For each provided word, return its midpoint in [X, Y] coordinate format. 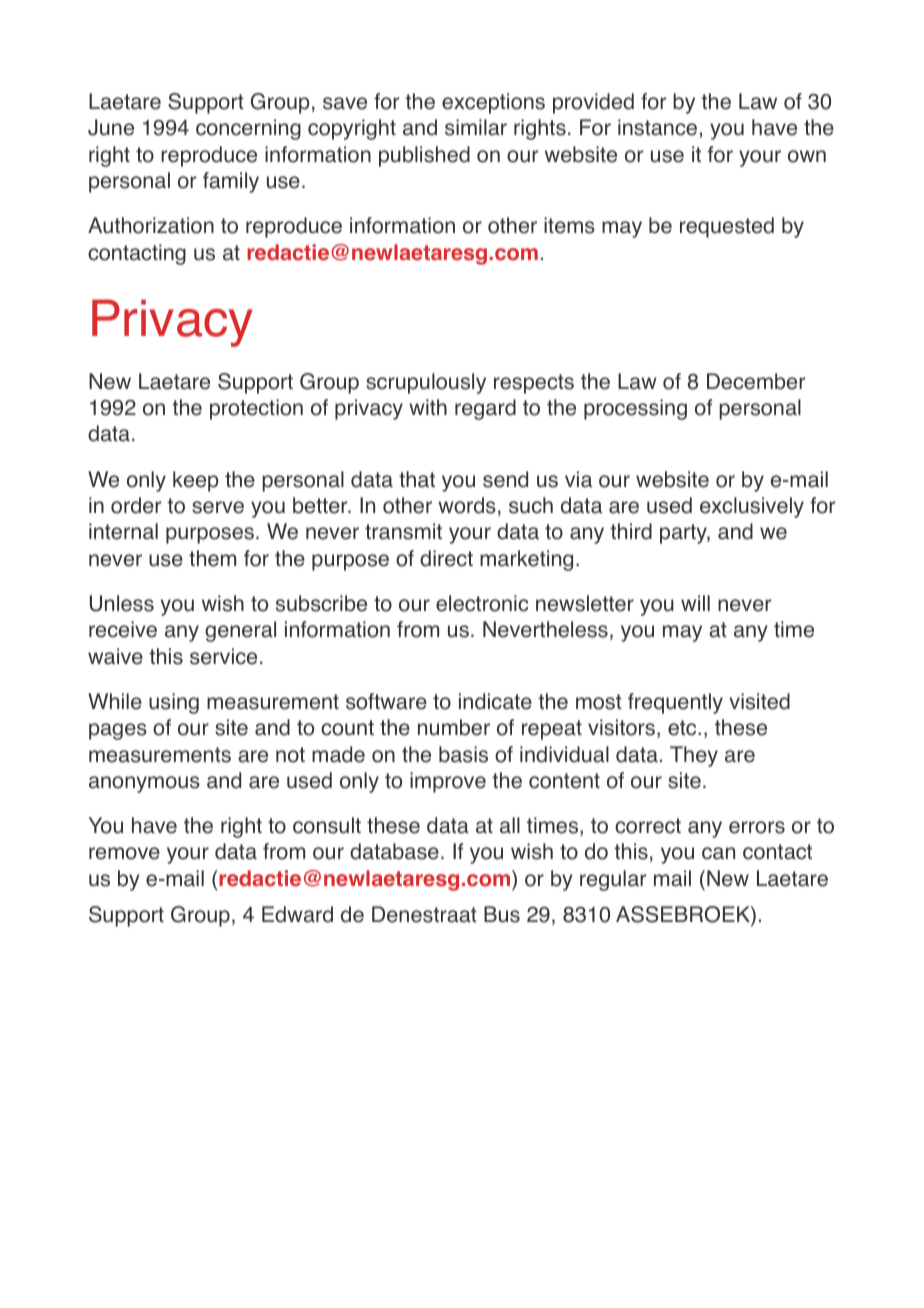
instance [657, 127]
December [756, 381]
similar [476, 127]
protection [256, 409]
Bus [502, 914]
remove [124, 853]
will [695, 603]
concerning [248, 129]
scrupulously [426, 383]
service [223, 656]
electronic [482, 603]
